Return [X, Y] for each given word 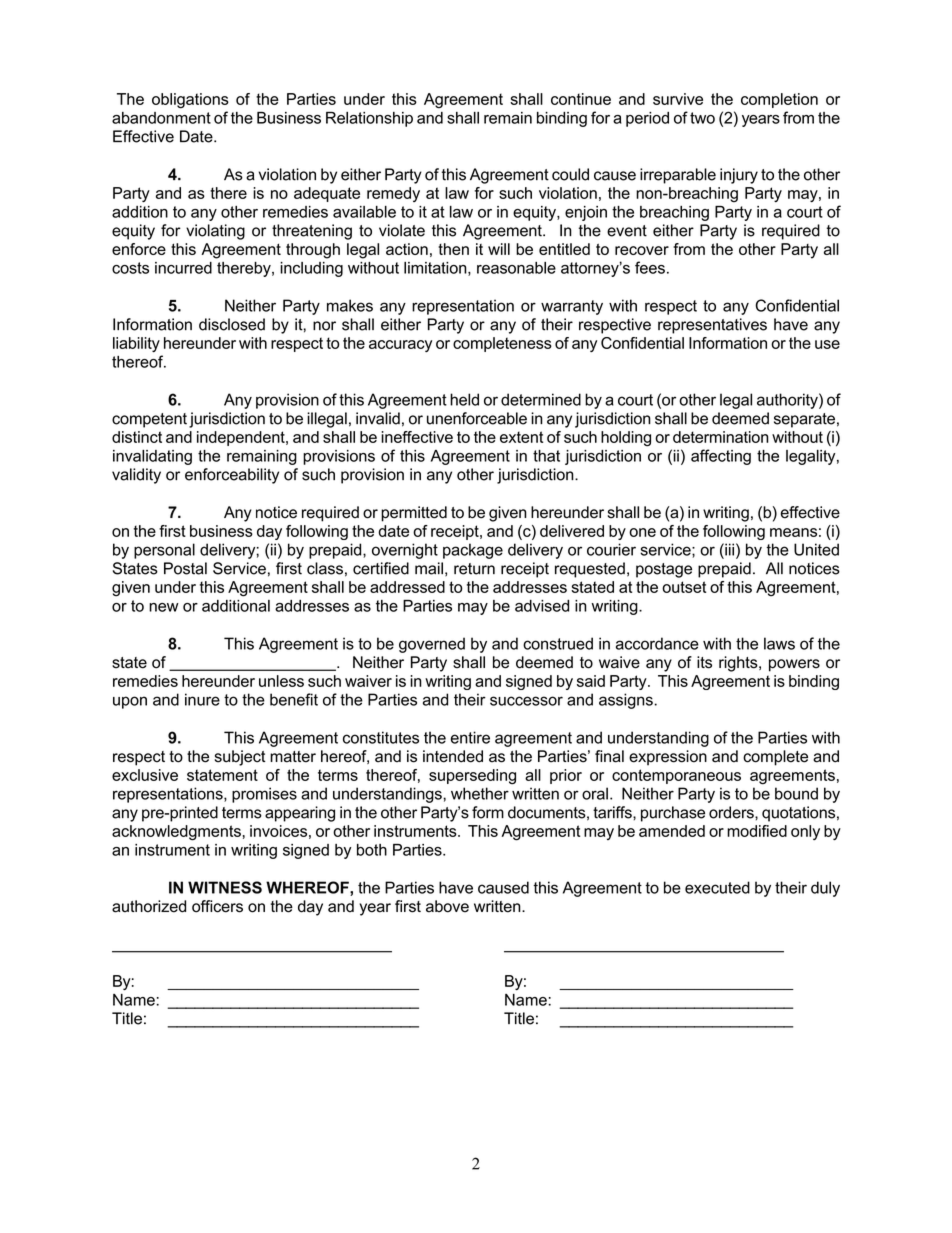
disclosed [232, 324]
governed [432, 645]
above [447, 906]
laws [779, 643]
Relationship [369, 119]
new [164, 607]
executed [717, 887]
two [702, 118]
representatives [712, 326]
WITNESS [225, 887]
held [464, 399]
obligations [190, 101]
